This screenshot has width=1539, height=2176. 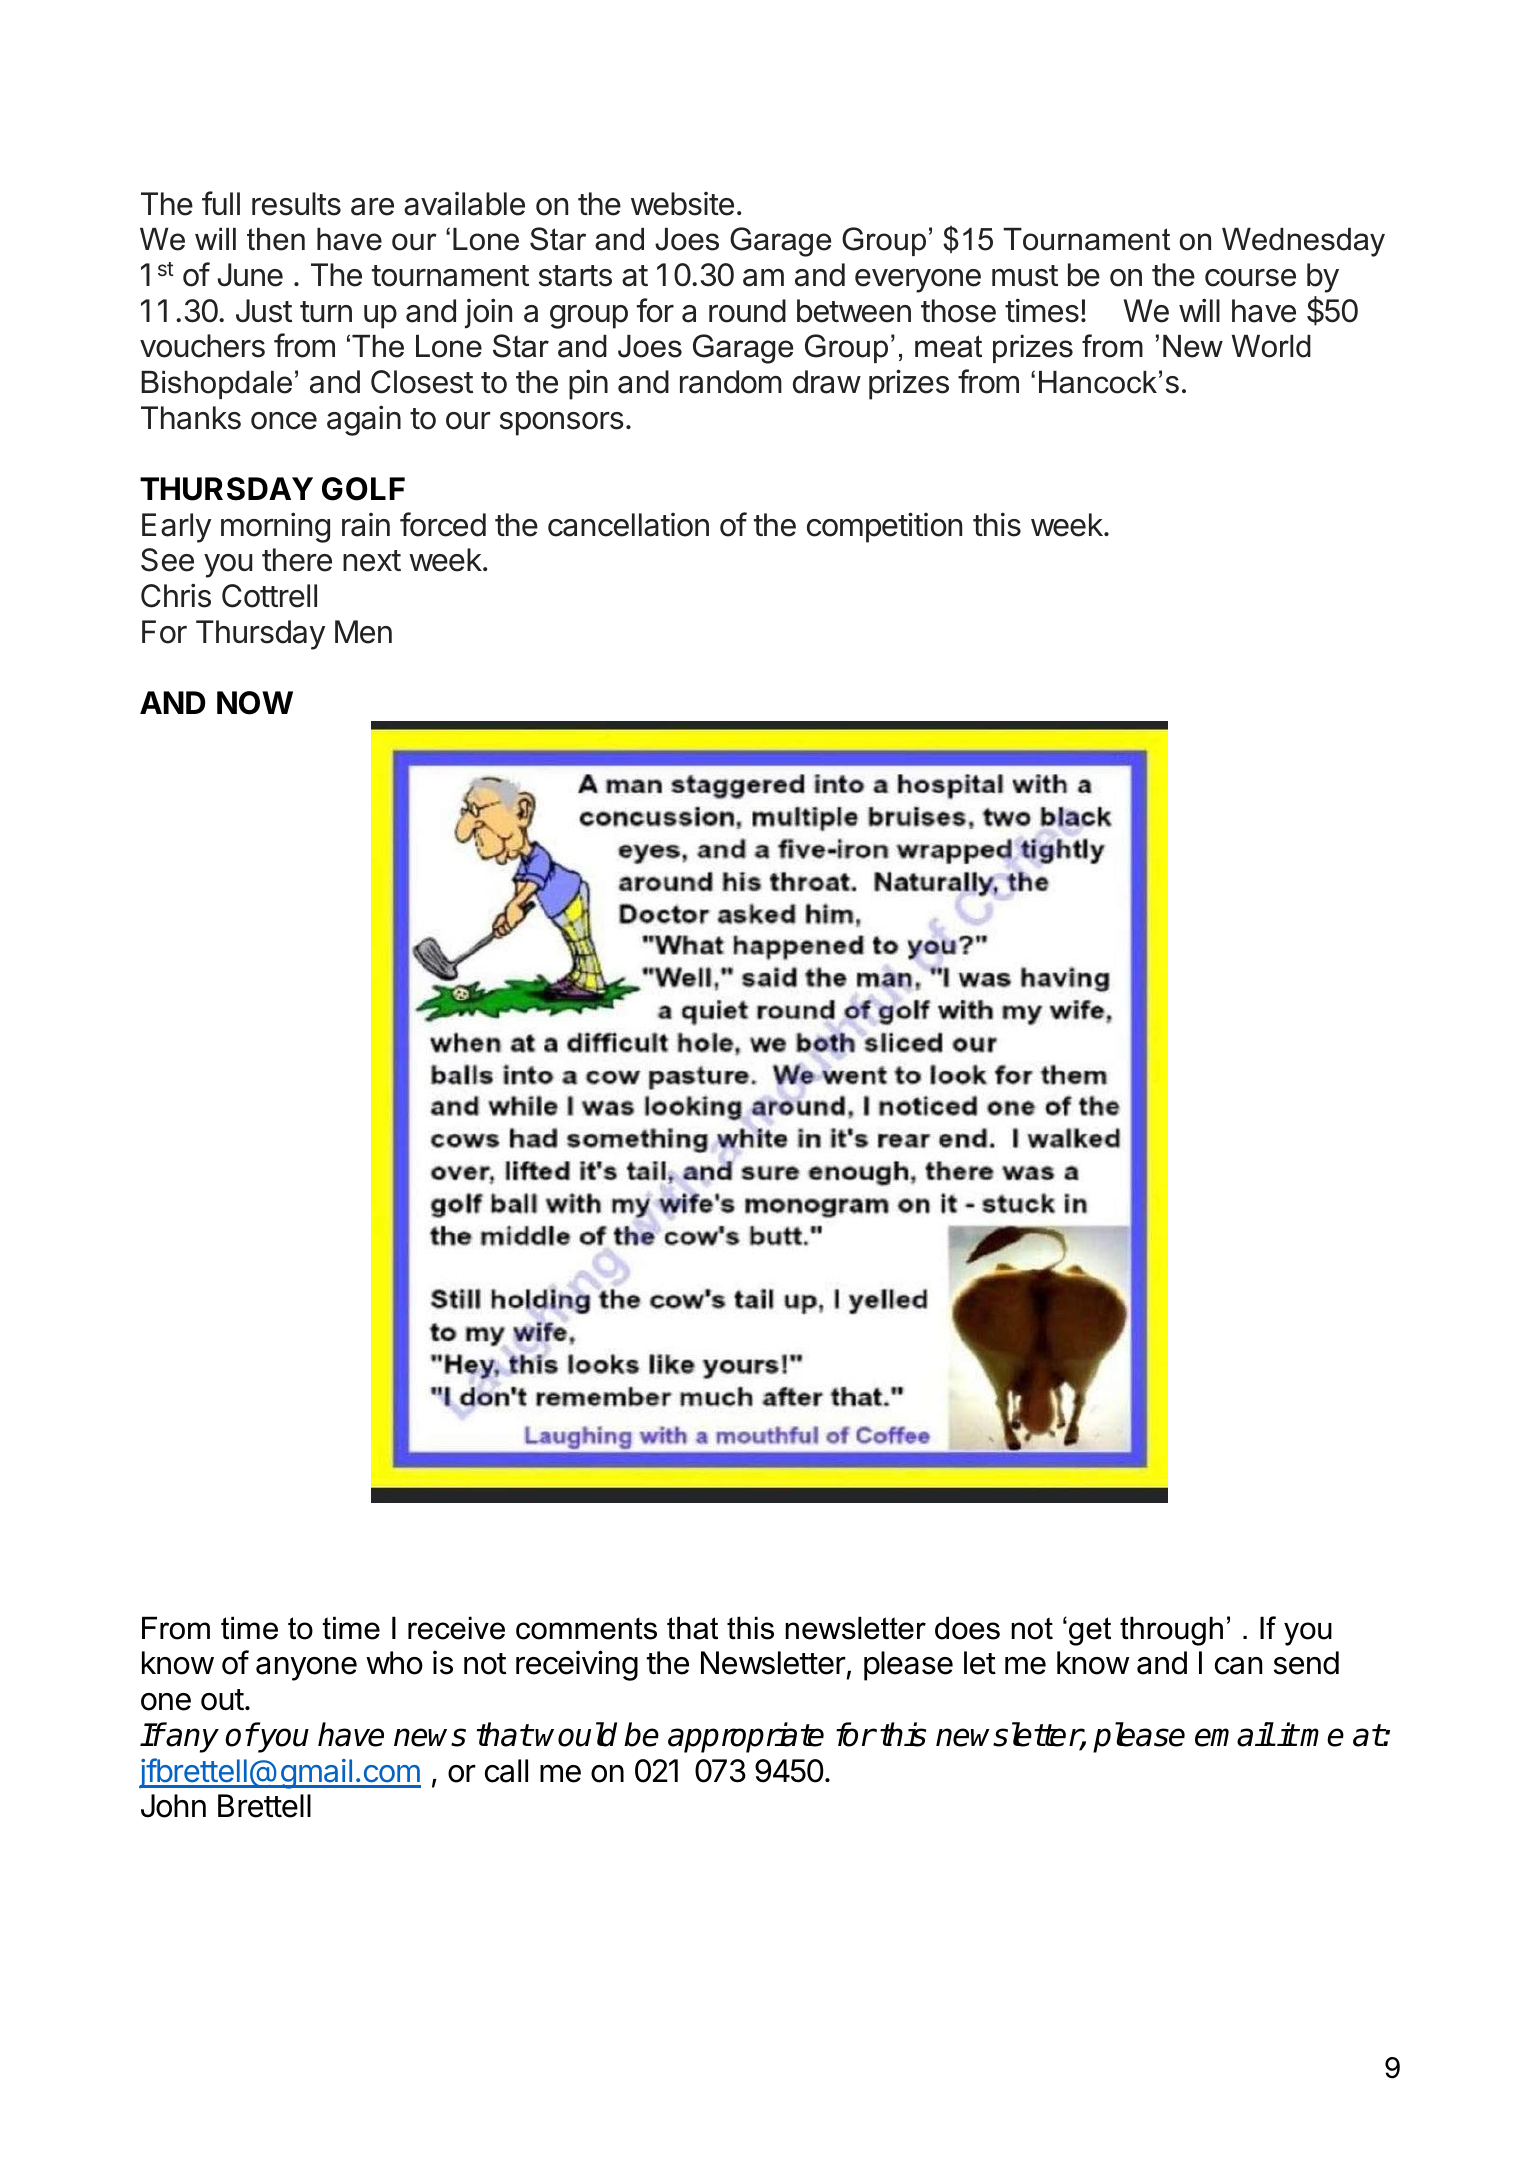 What do you see at coordinates (746, 1737) in the screenshot?
I see `appropriate` at bounding box center [746, 1737].
